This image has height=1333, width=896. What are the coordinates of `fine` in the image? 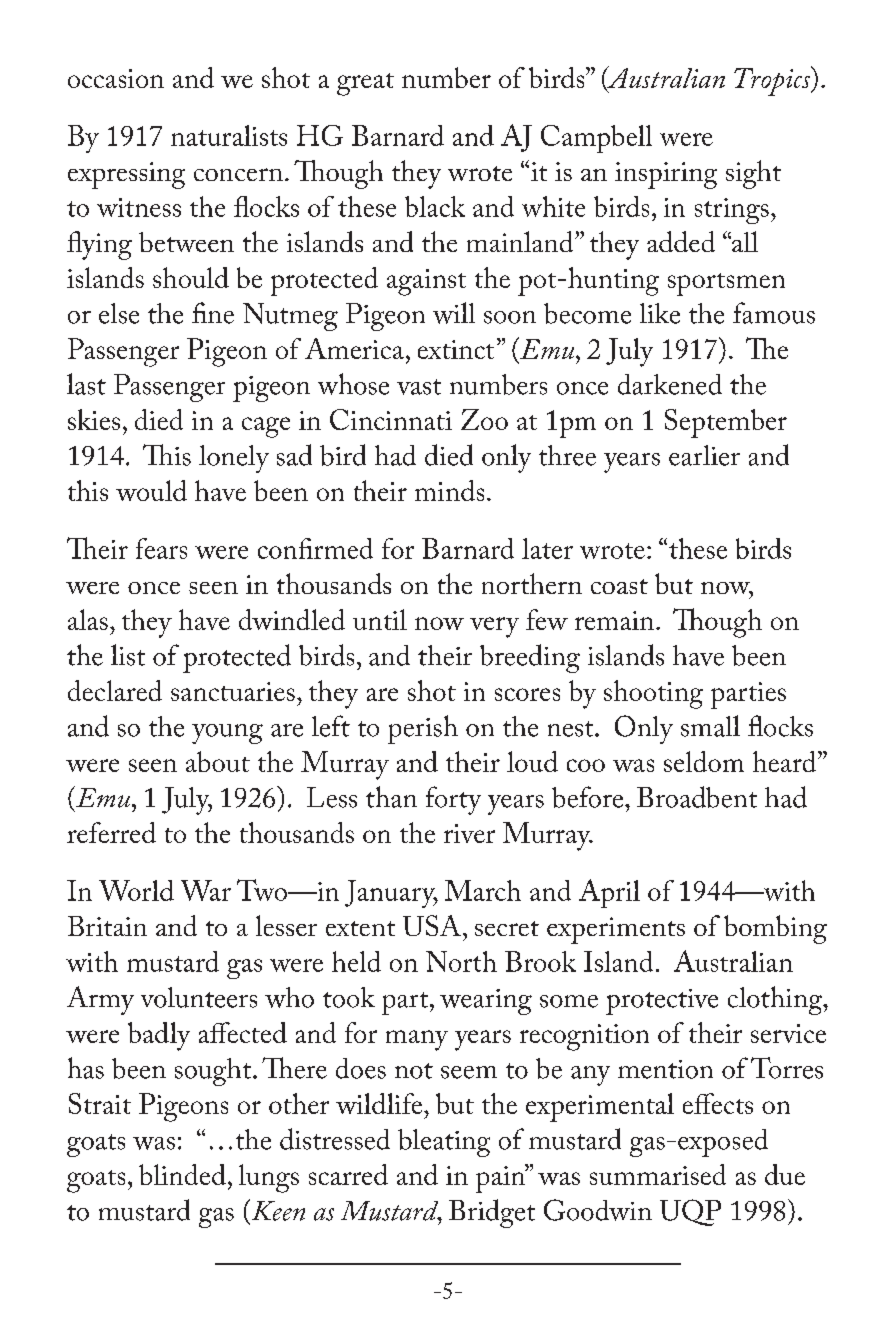 It's located at (213, 313).
